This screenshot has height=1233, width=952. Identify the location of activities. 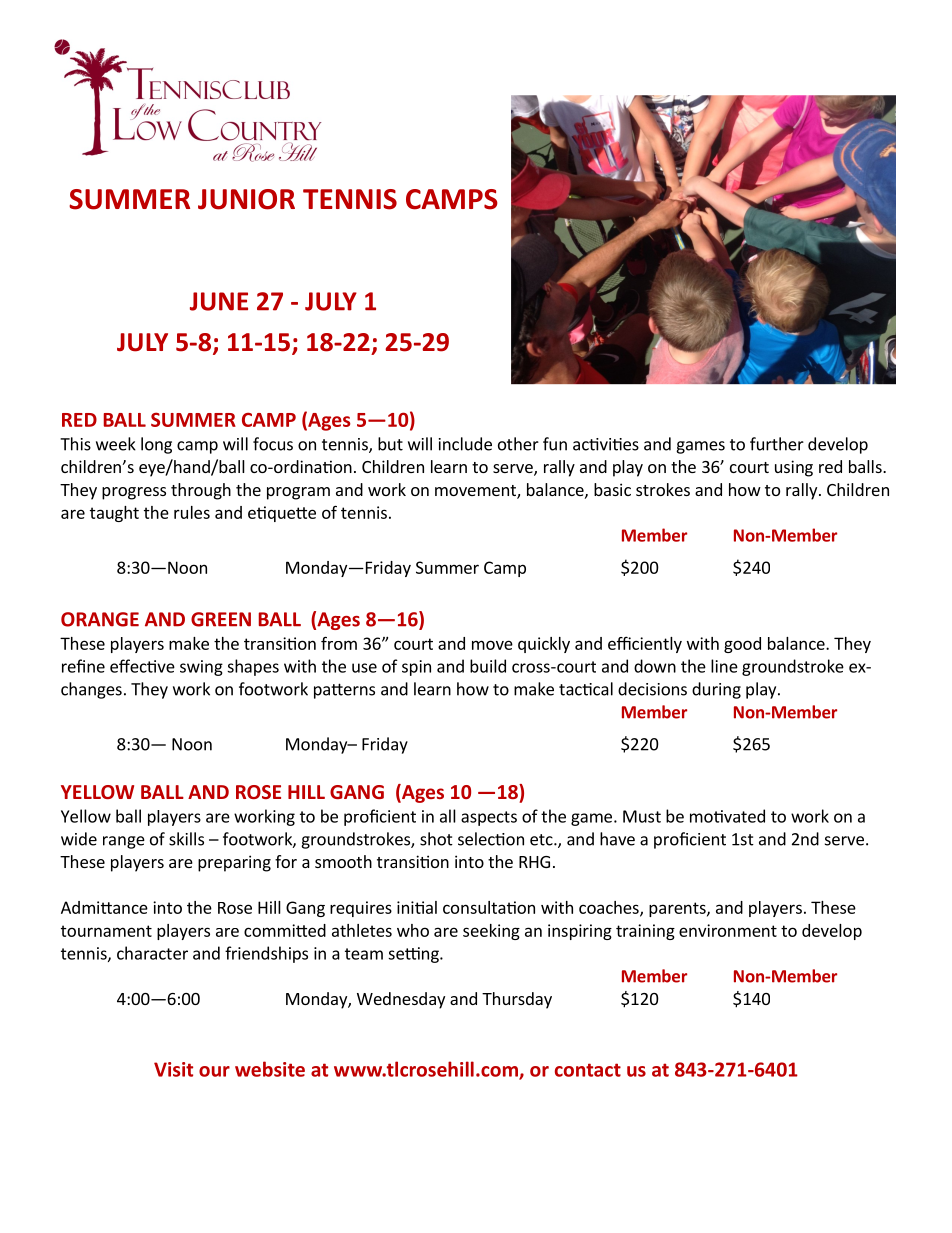
(606, 444).
